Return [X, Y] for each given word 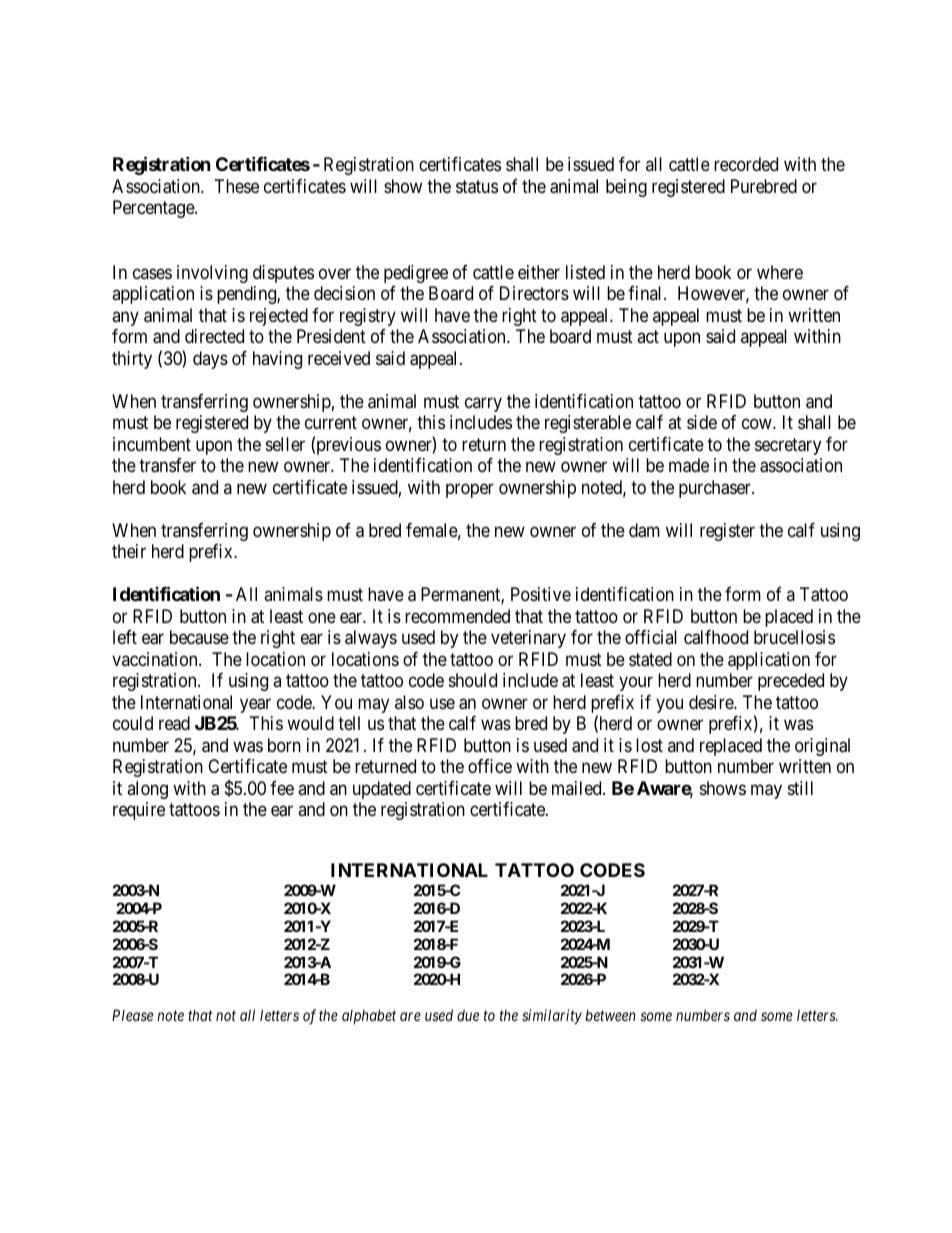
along [147, 790]
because [199, 637]
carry [483, 404]
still [800, 788]
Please [132, 1015]
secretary [788, 446]
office [490, 766]
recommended [457, 616]
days [210, 360]
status [477, 187]
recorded [746, 164]
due [468, 1015]
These [237, 186]
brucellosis [794, 637]
